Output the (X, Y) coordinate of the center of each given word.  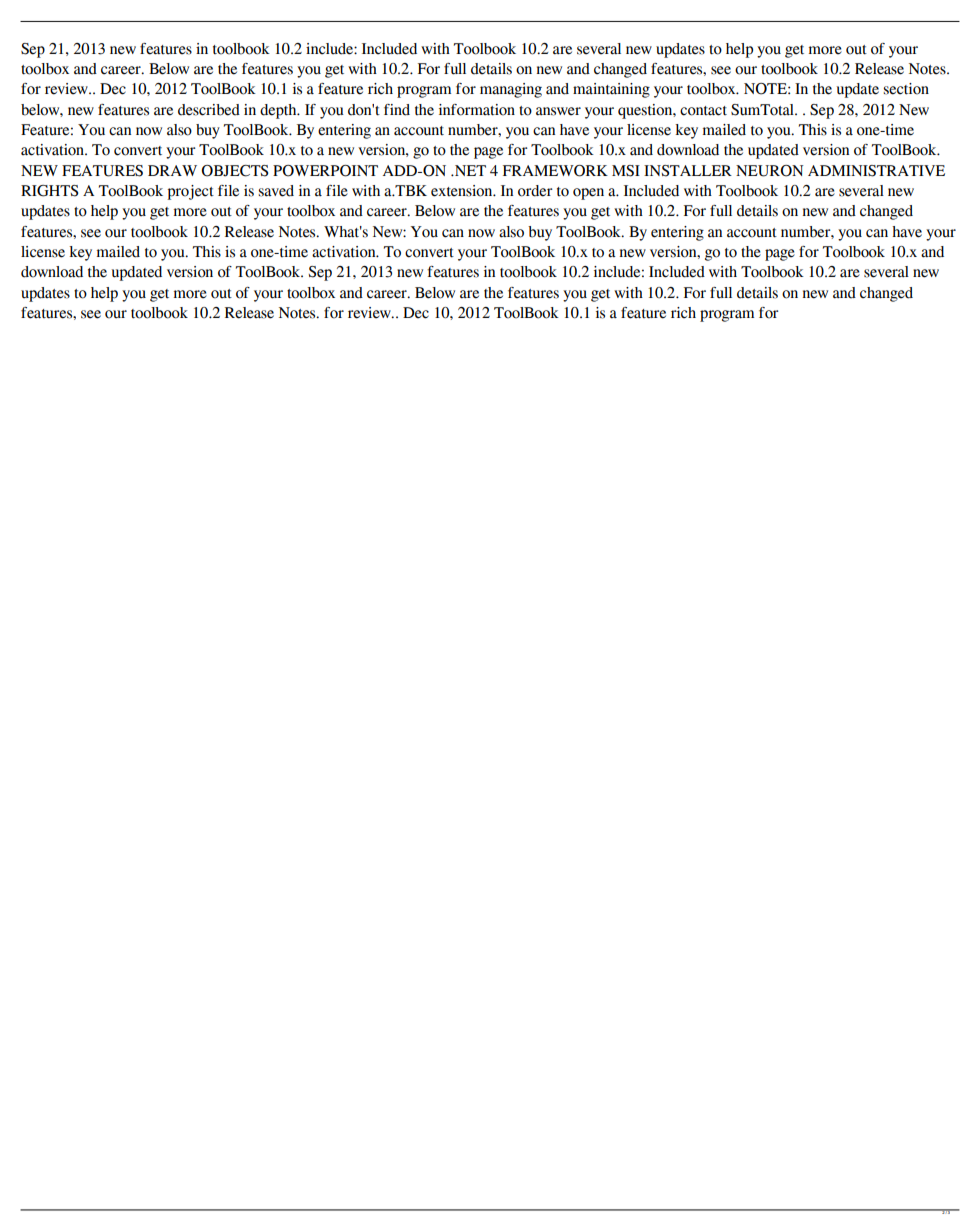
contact (703, 111)
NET (469, 170)
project (190, 192)
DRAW (172, 170)
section (906, 89)
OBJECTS (234, 171)
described (209, 110)
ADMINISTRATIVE (876, 171)
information (477, 110)
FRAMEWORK (555, 171)
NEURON (769, 171)
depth (279, 111)
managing (511, 90)
